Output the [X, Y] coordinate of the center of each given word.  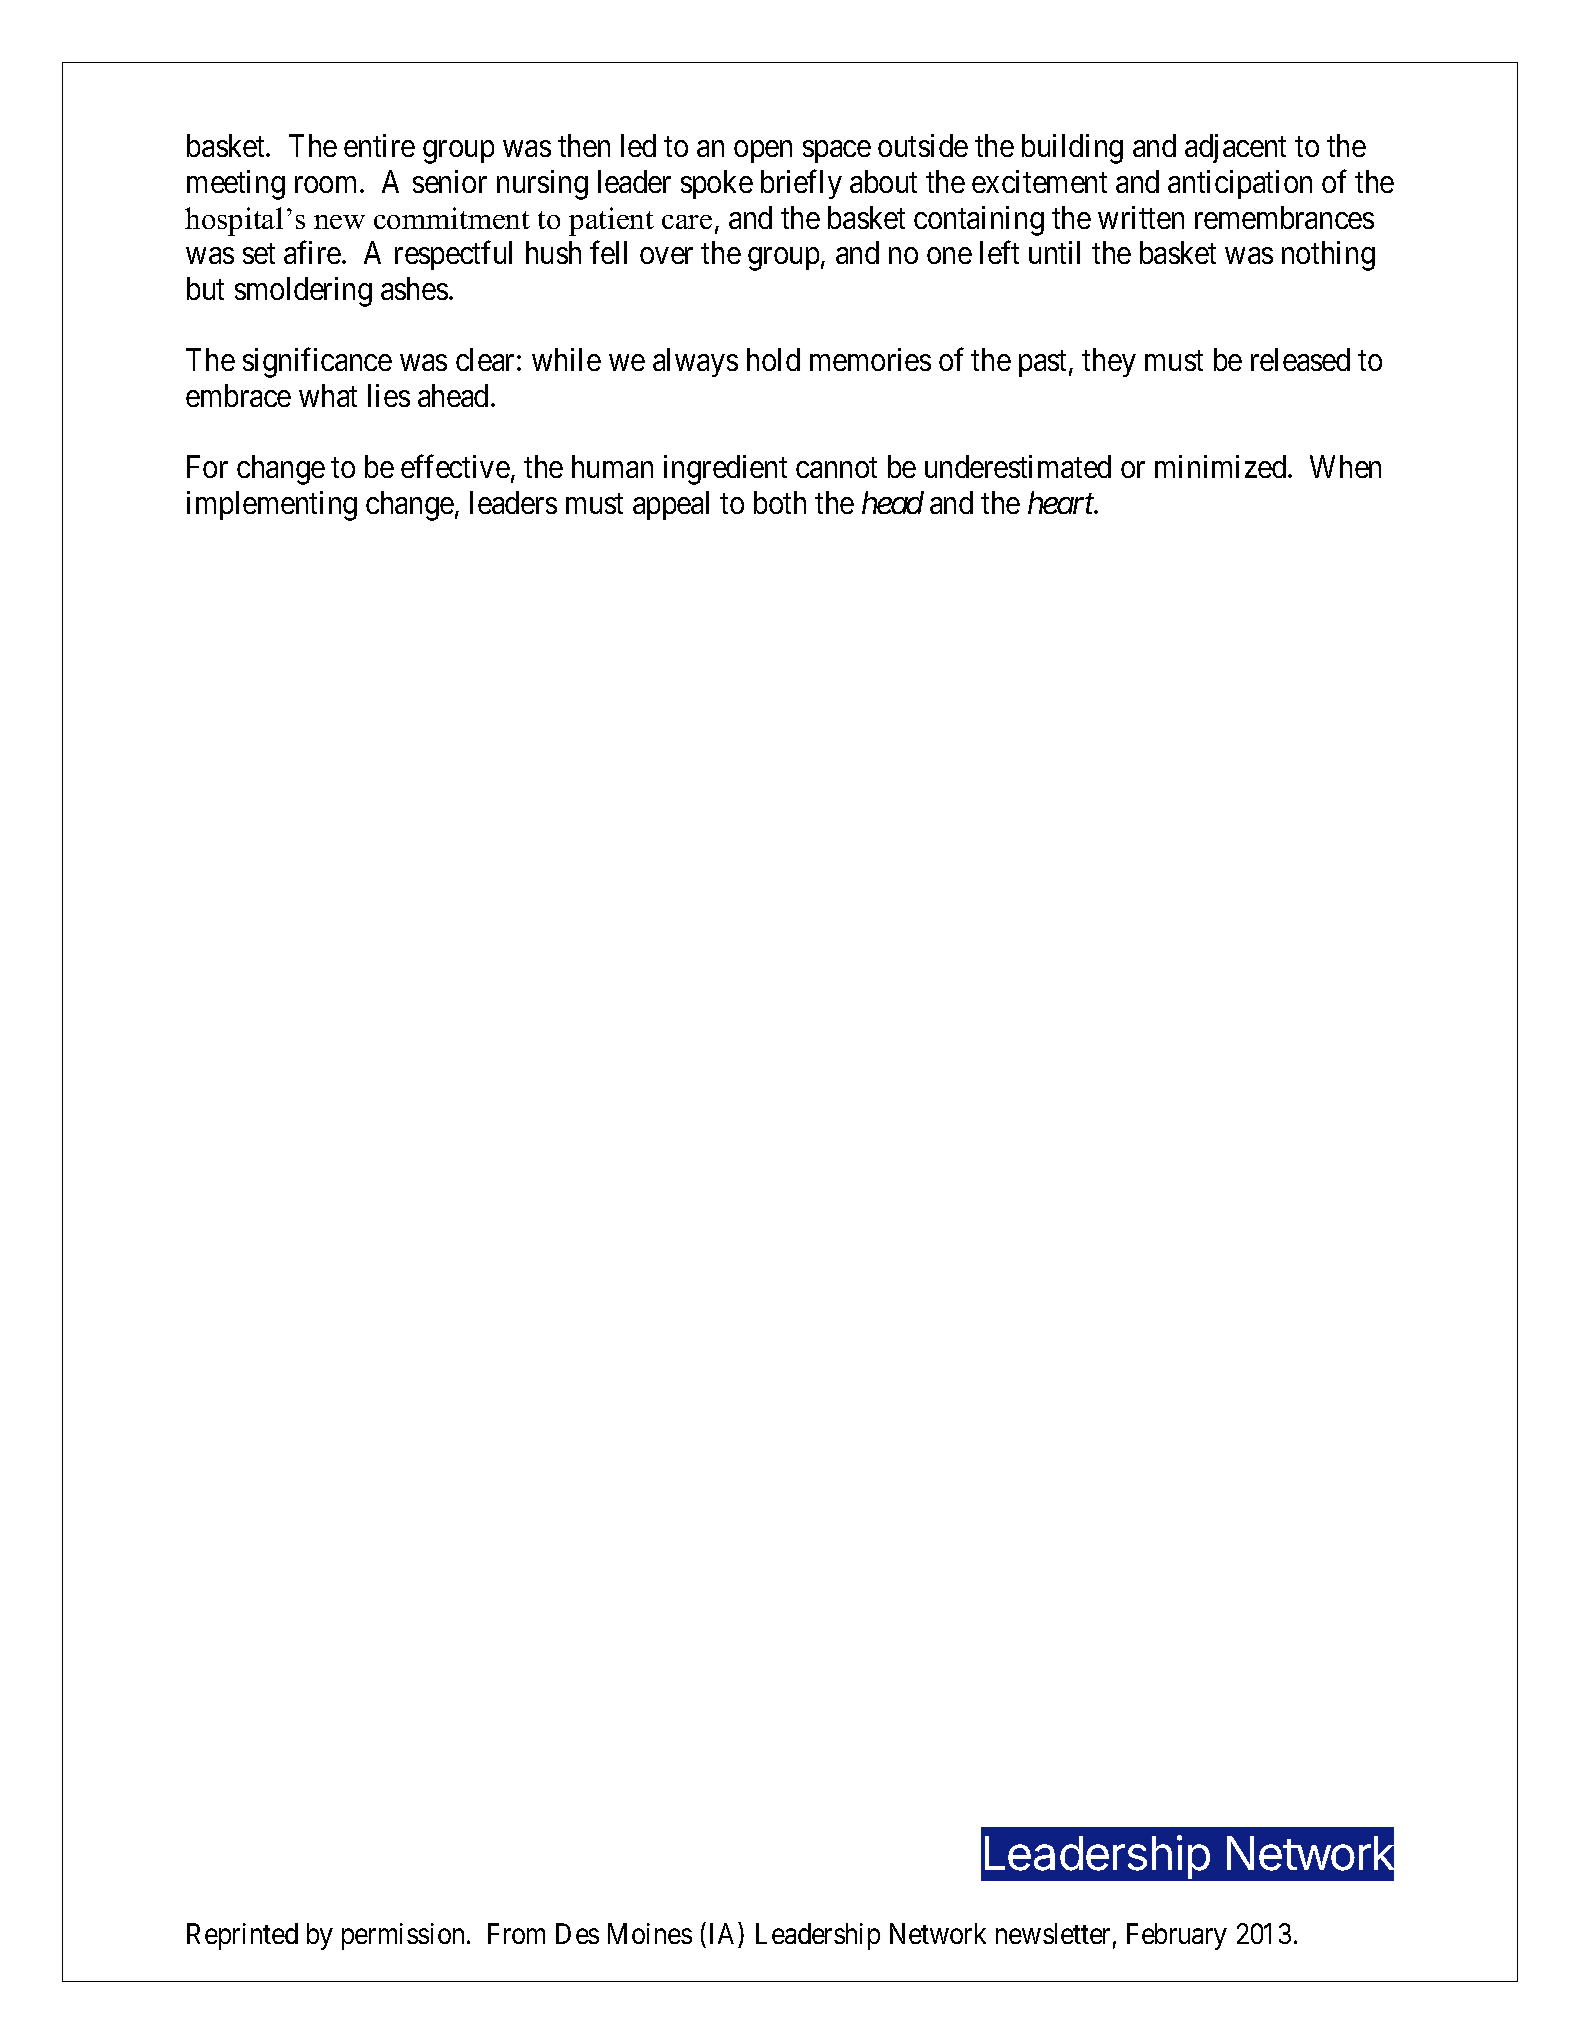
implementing [272, 506]
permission [403, 1936]
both [780, 502]
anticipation [1240, 184]
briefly [801, 184]
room [328, 185]
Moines [650, 1933]
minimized [1222, 466]
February [1177, 1936]
